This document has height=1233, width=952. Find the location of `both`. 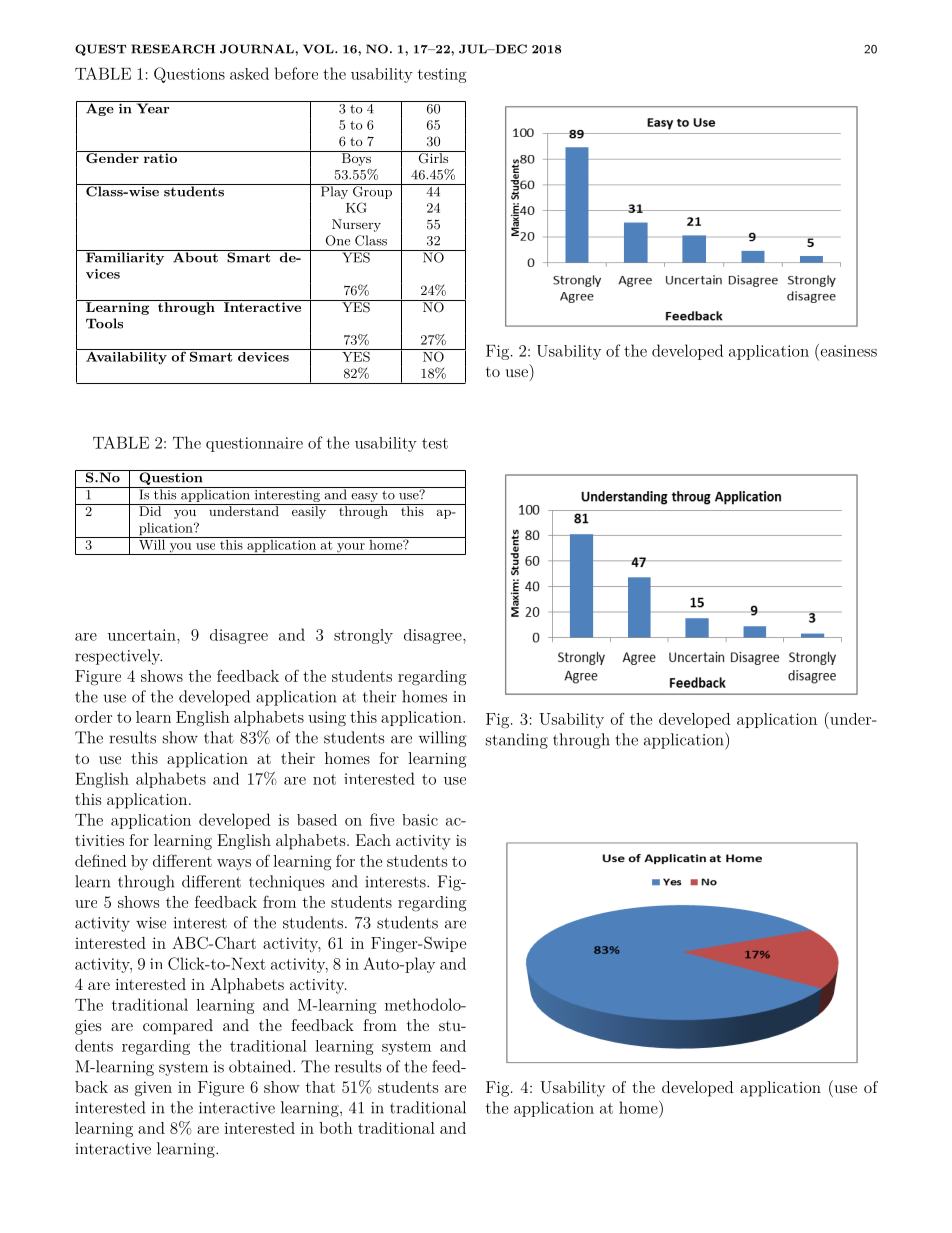

both is located at coordinates (336, 1128).
